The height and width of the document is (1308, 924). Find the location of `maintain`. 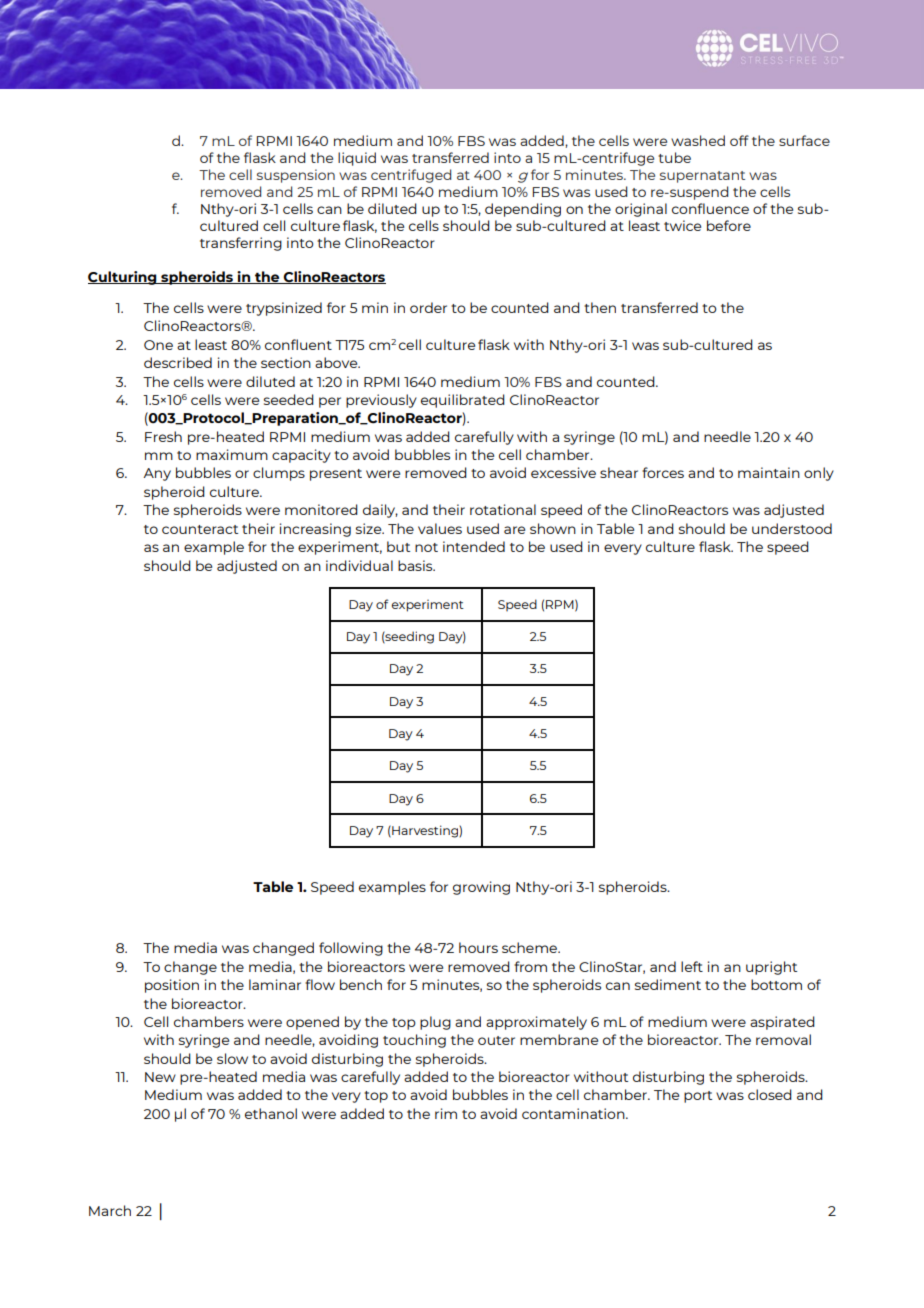

maintain is located at coordinates (769, 472).
